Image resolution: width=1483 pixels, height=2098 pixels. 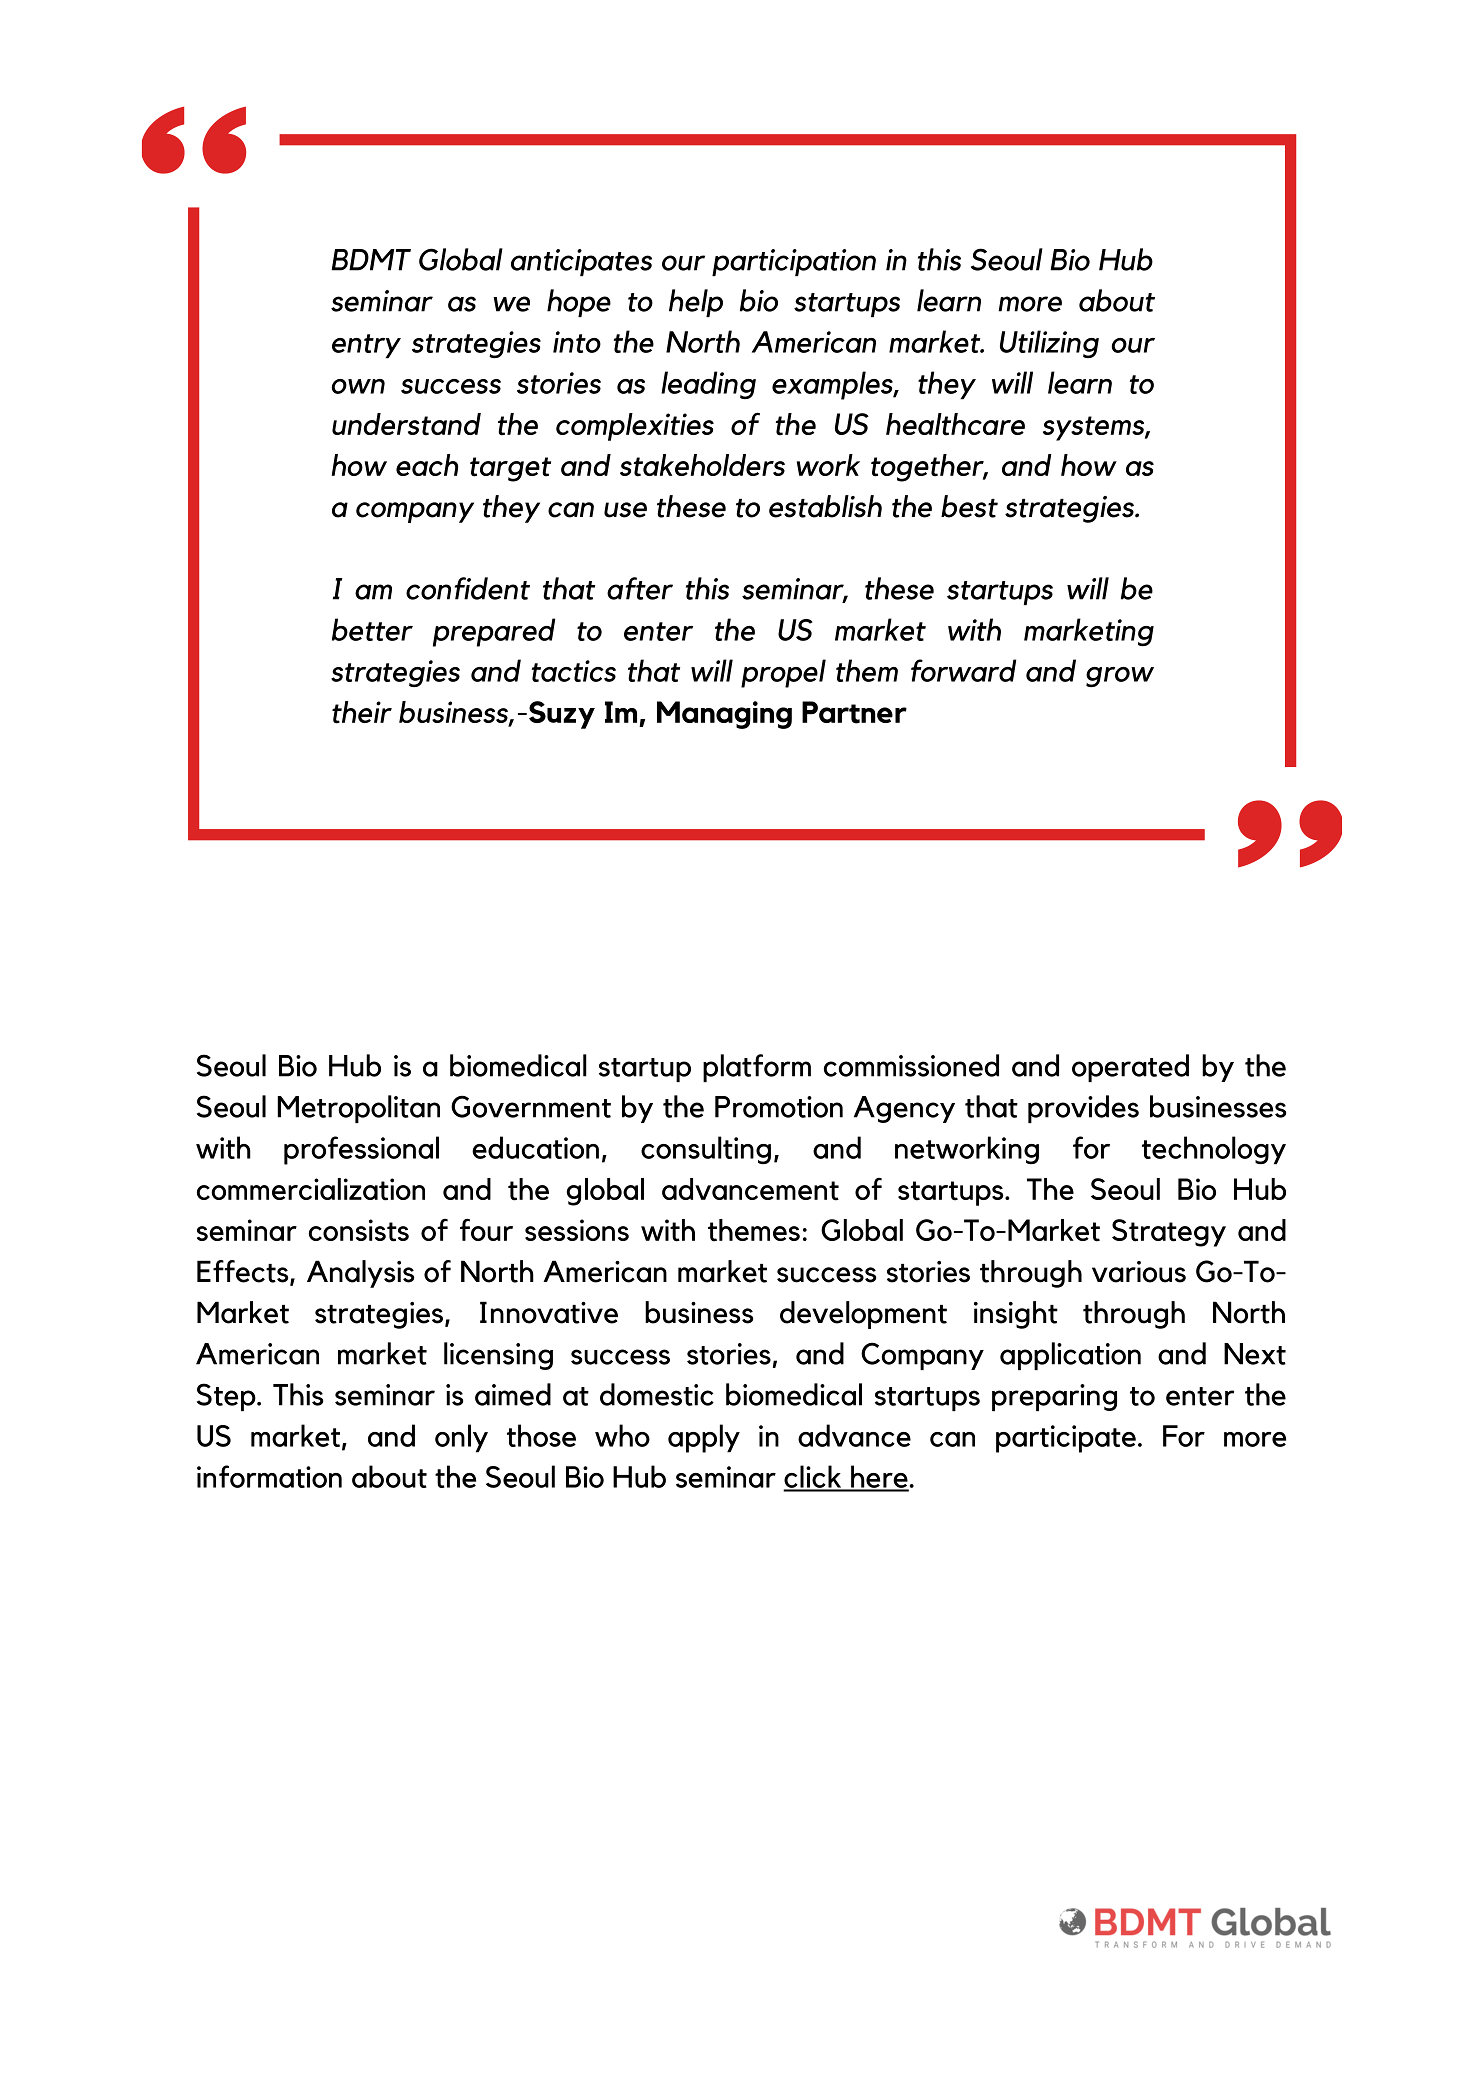 I want to click on propel, so click(x=783, y=673).
